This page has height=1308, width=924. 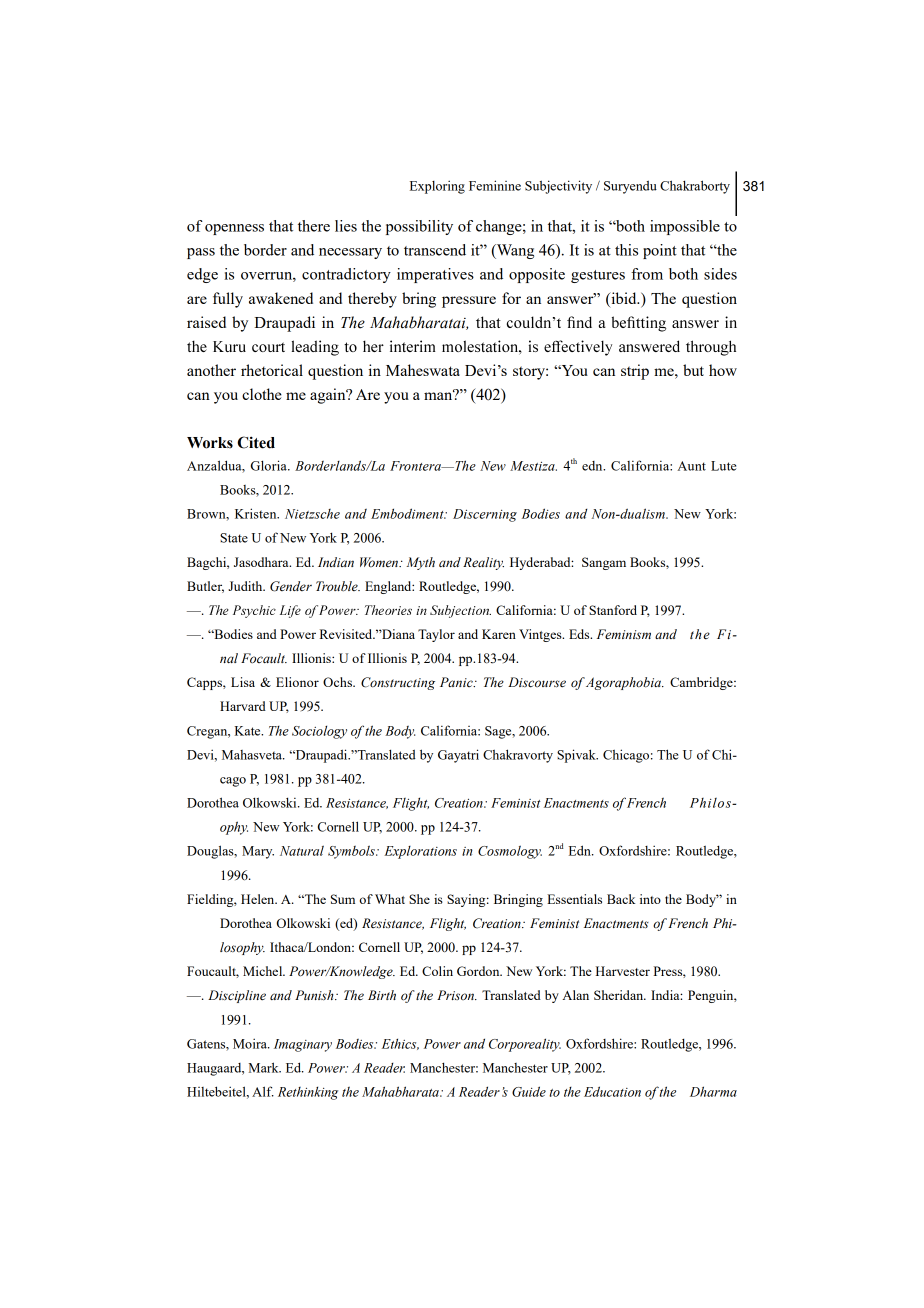 I want to click on State, so click(x=234, y=538).
